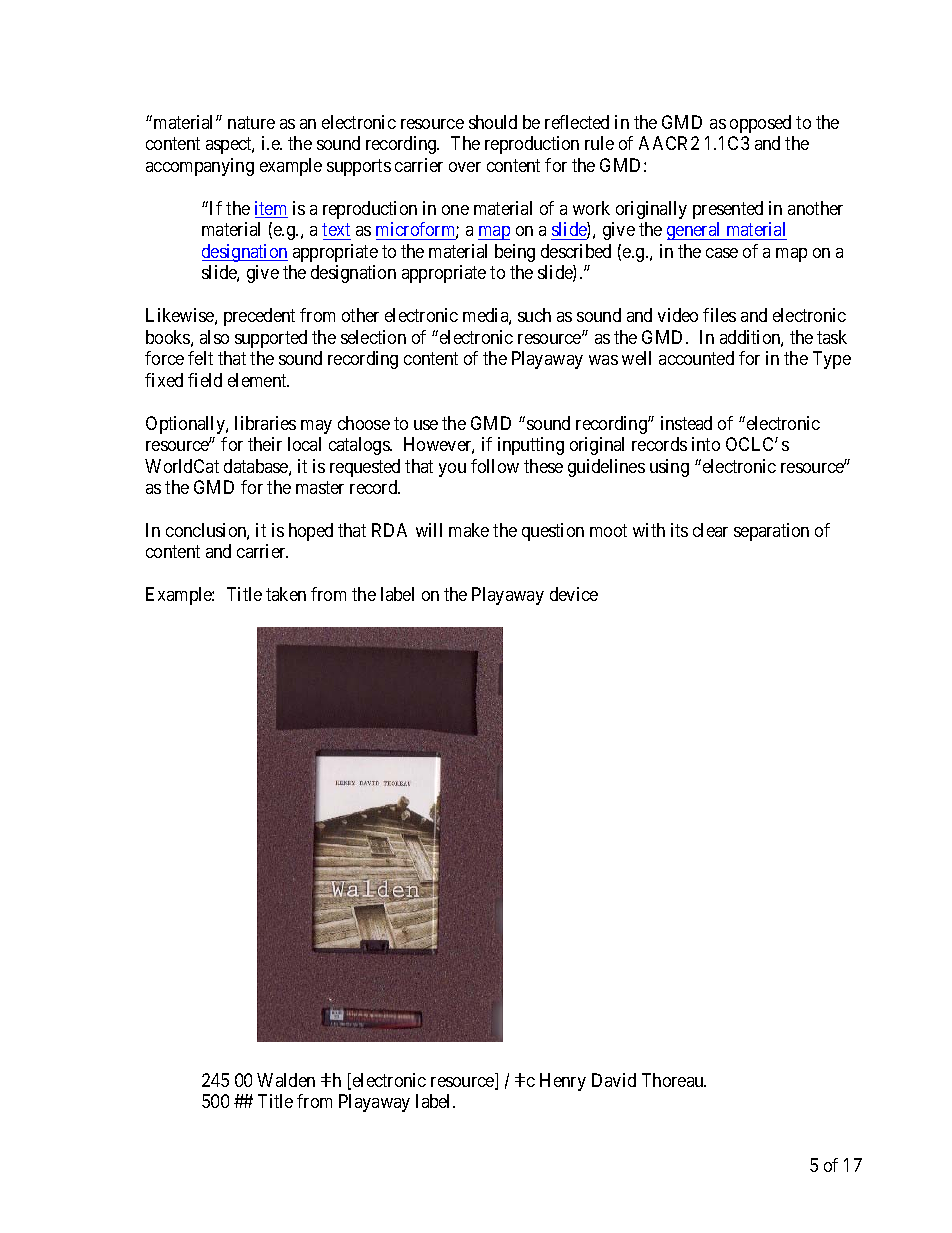 This screenshot has width=952, height=1233. I want to click on such, so click(534, 315).
